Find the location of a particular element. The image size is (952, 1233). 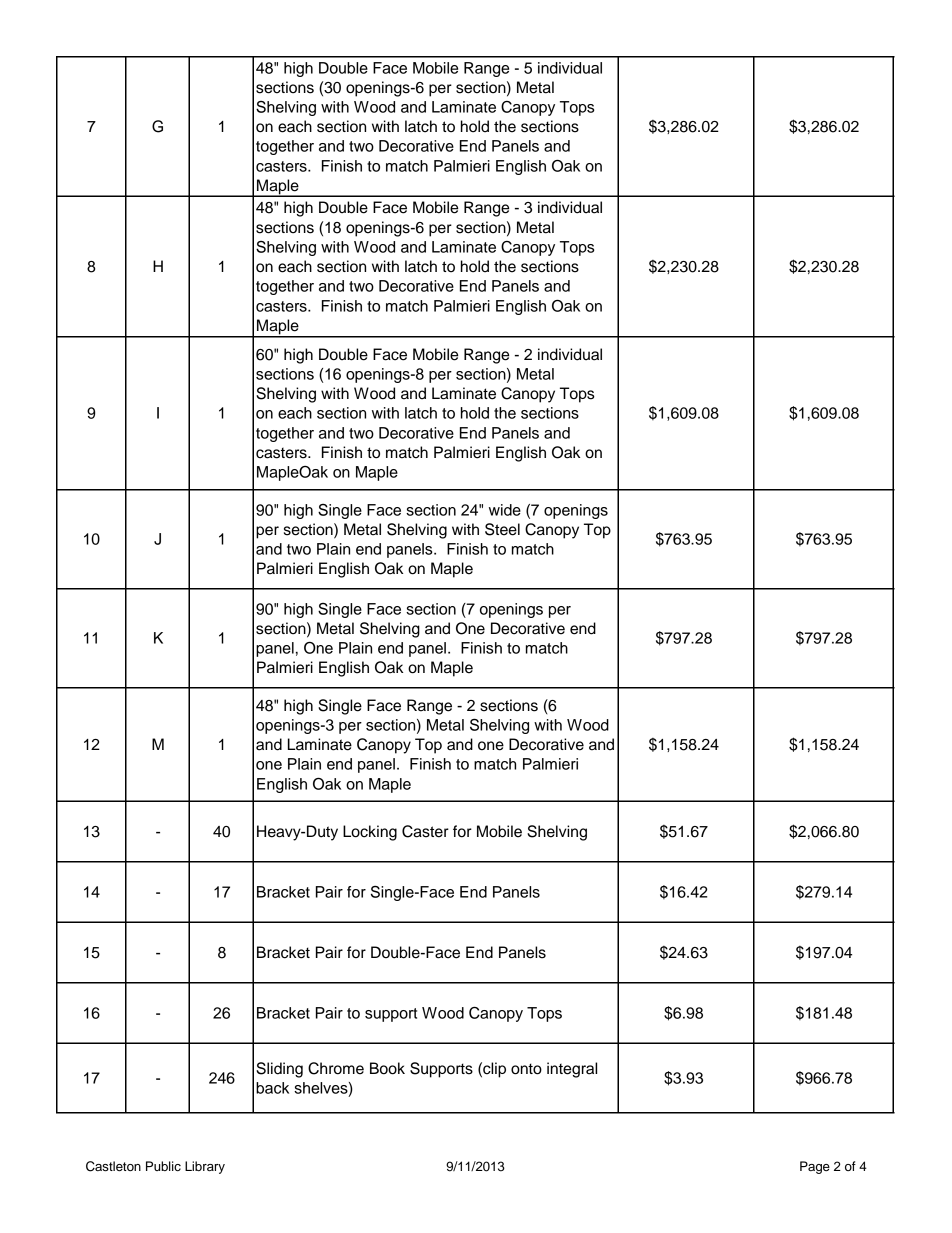

Sliding is located at coordinates (279, 1070).
